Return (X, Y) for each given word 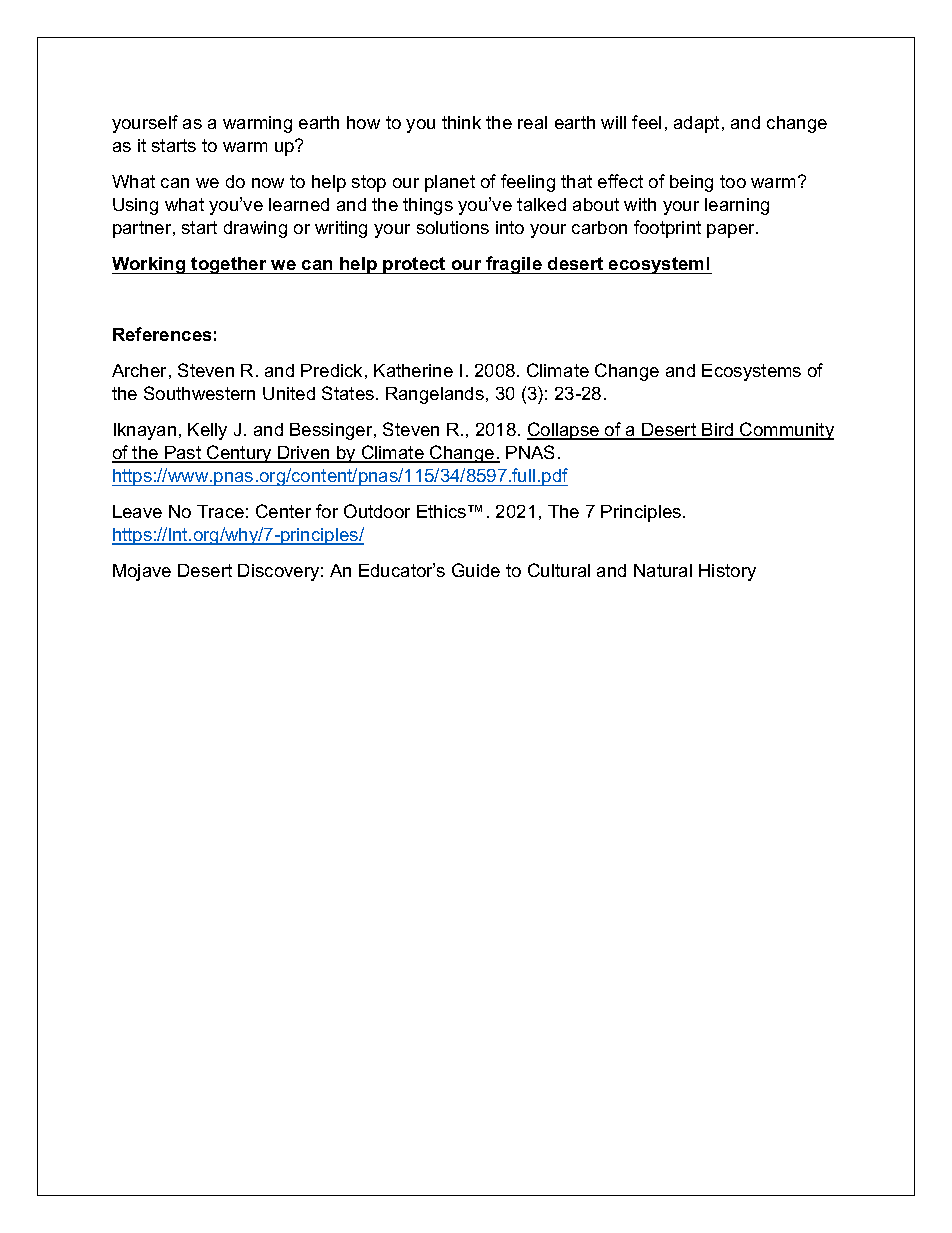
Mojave (142, 572)
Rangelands (436, 395)
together (229, 265)
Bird (718, 431)
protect (415, 265)
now (268, 183)
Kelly (207, 431)
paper (732, 231)
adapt (696, 124)
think (461, 122)
